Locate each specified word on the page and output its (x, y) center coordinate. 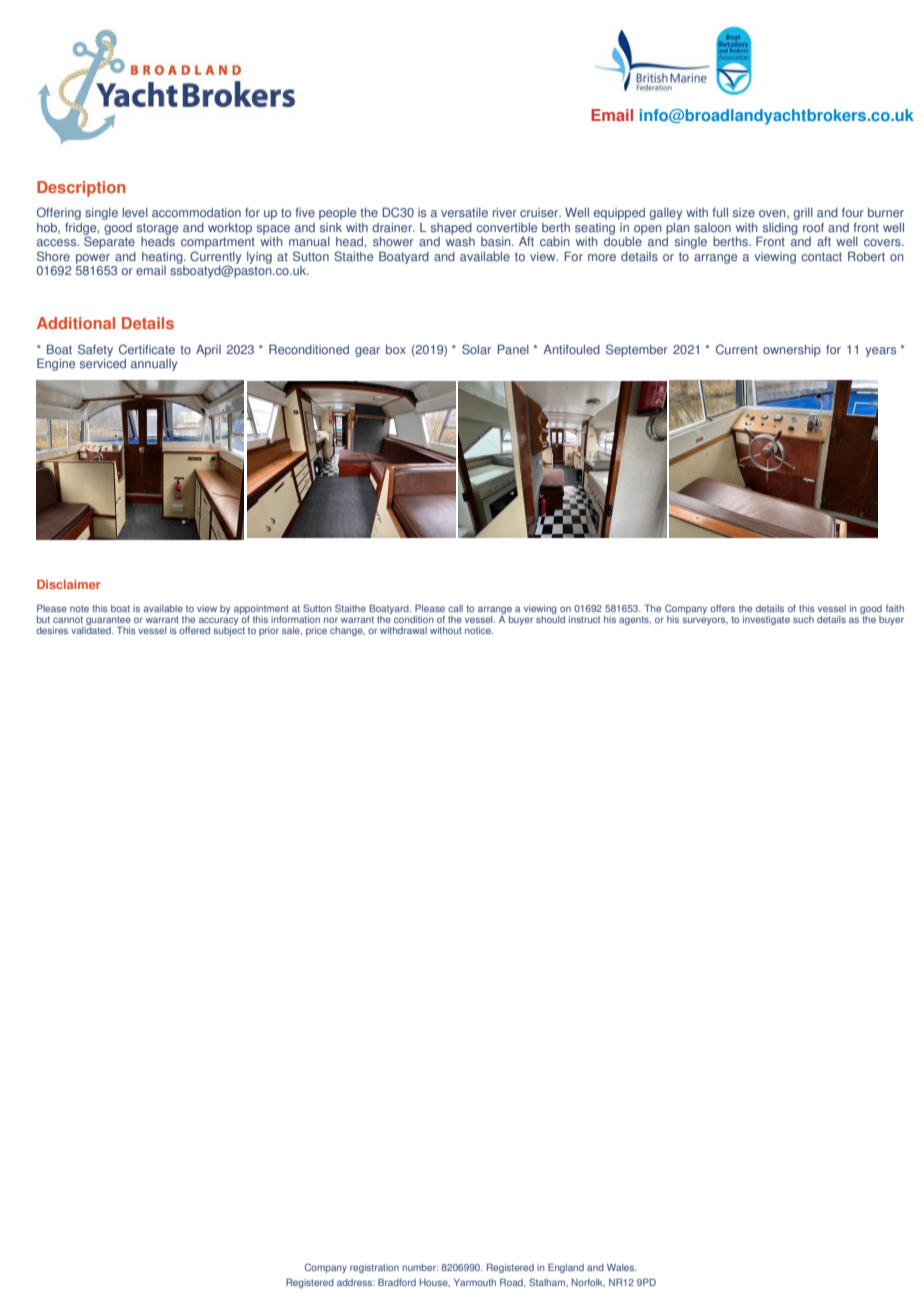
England (566, 1268)
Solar (476, 349)
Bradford (397, 1282)
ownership (792, 351)
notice (479, 630)
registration (374, 1268)
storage (157, 229)
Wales (622, 1267)
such (803, 619)
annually (154, 365)
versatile (464, 213)
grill (803, 214)
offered (194, 630)
